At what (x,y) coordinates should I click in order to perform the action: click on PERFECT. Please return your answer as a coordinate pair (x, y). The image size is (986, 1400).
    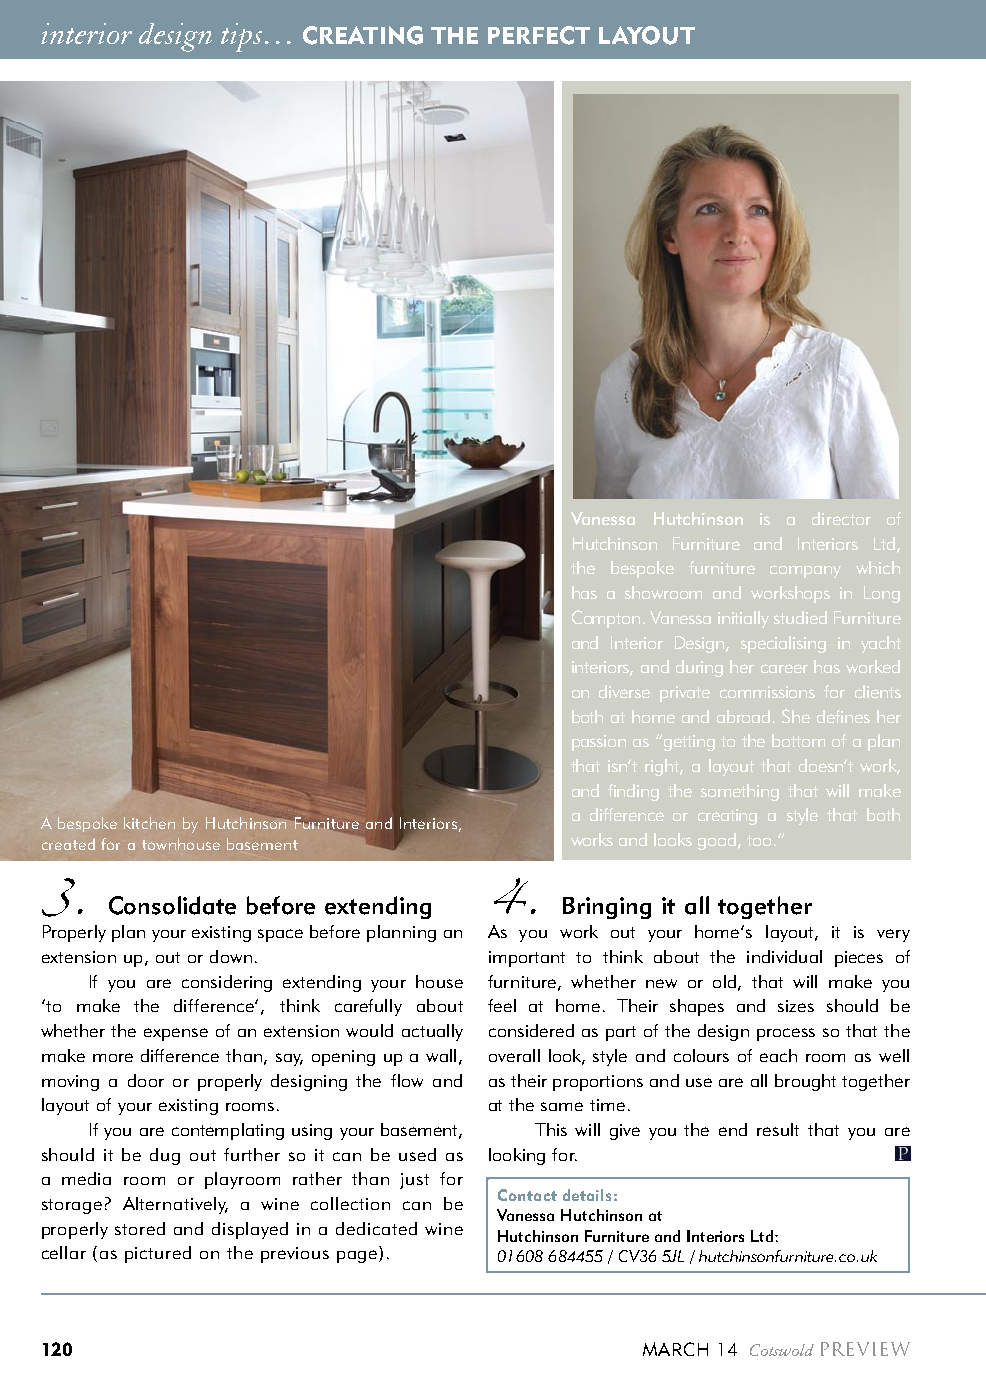
    Looking at the image, I should click on (539, 35).
